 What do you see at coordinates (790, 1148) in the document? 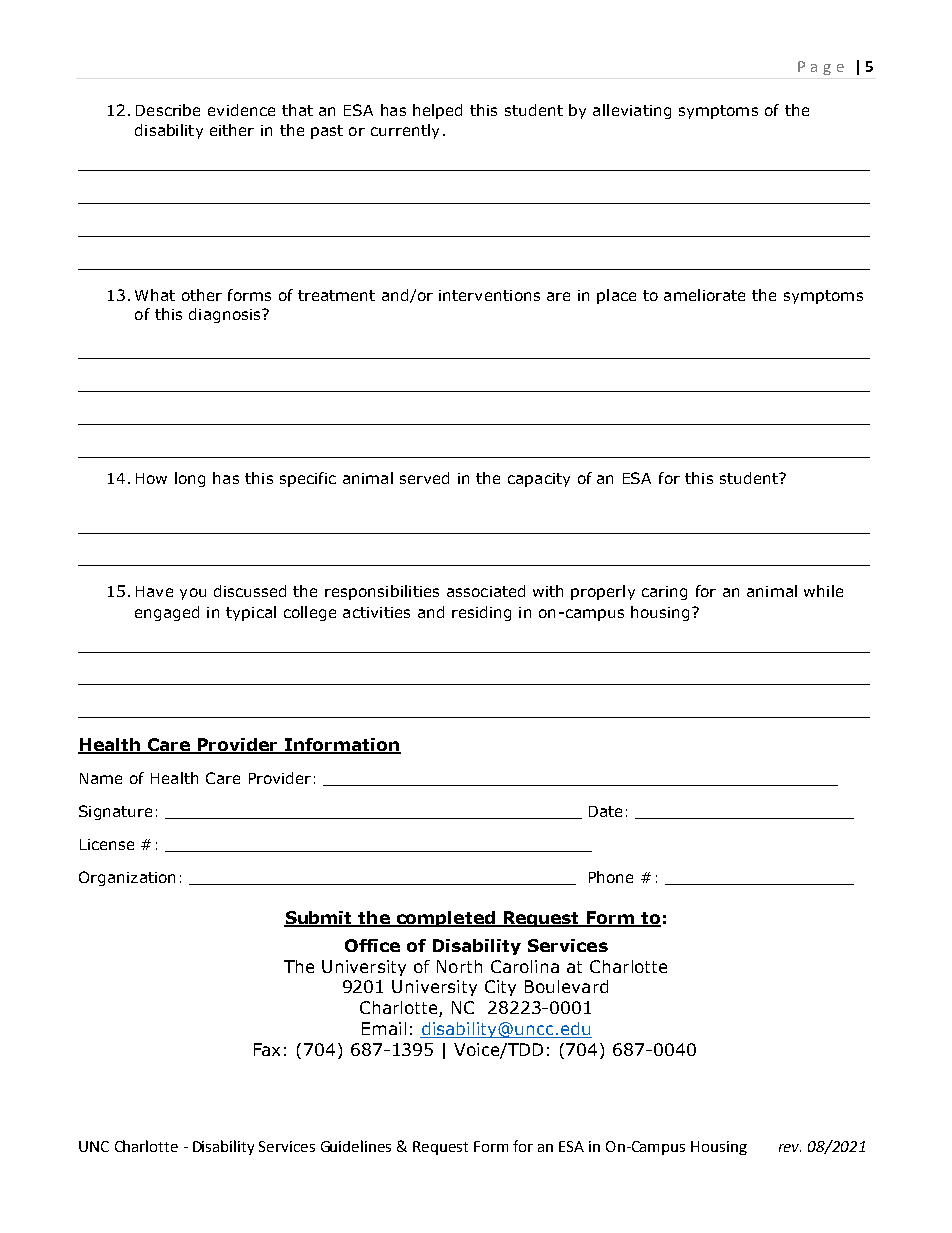
I see `rev` at bounding box center [790, 1148].
